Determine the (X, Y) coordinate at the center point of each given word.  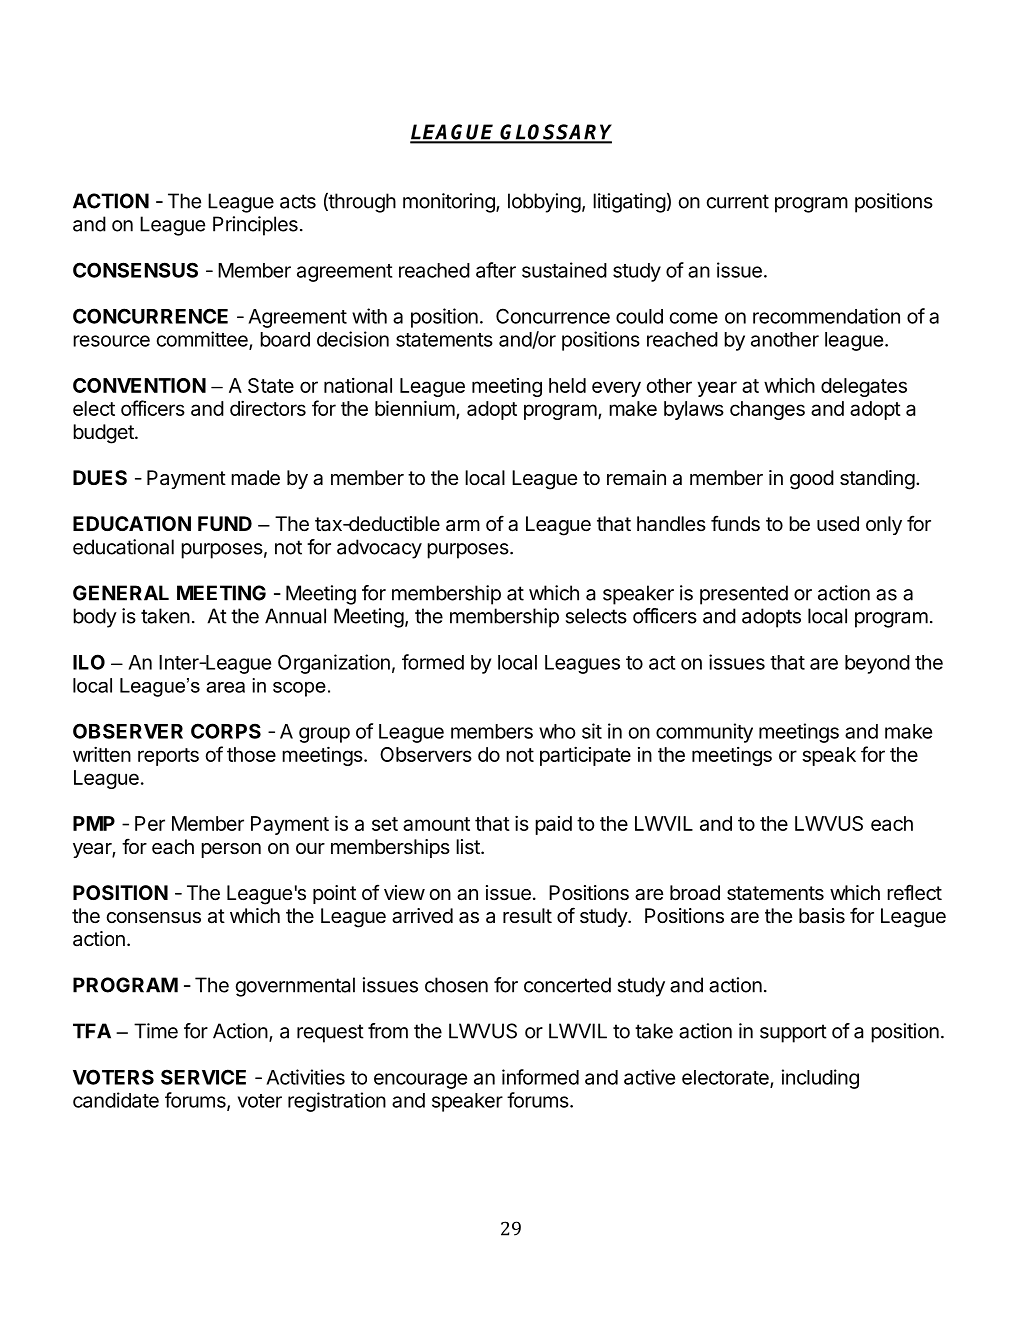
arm (463, 526)
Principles (255, 226)
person (231, 850)
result (527, 916)
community (704, 733)
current (738, 201)
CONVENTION (139, 385)
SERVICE (203, 1077)
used (838, 524)
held (567, 385)
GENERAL (121, 593)
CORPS (226, 731)
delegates (864, 387)
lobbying (544, 203)
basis (822, 916)
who (557, 731)
